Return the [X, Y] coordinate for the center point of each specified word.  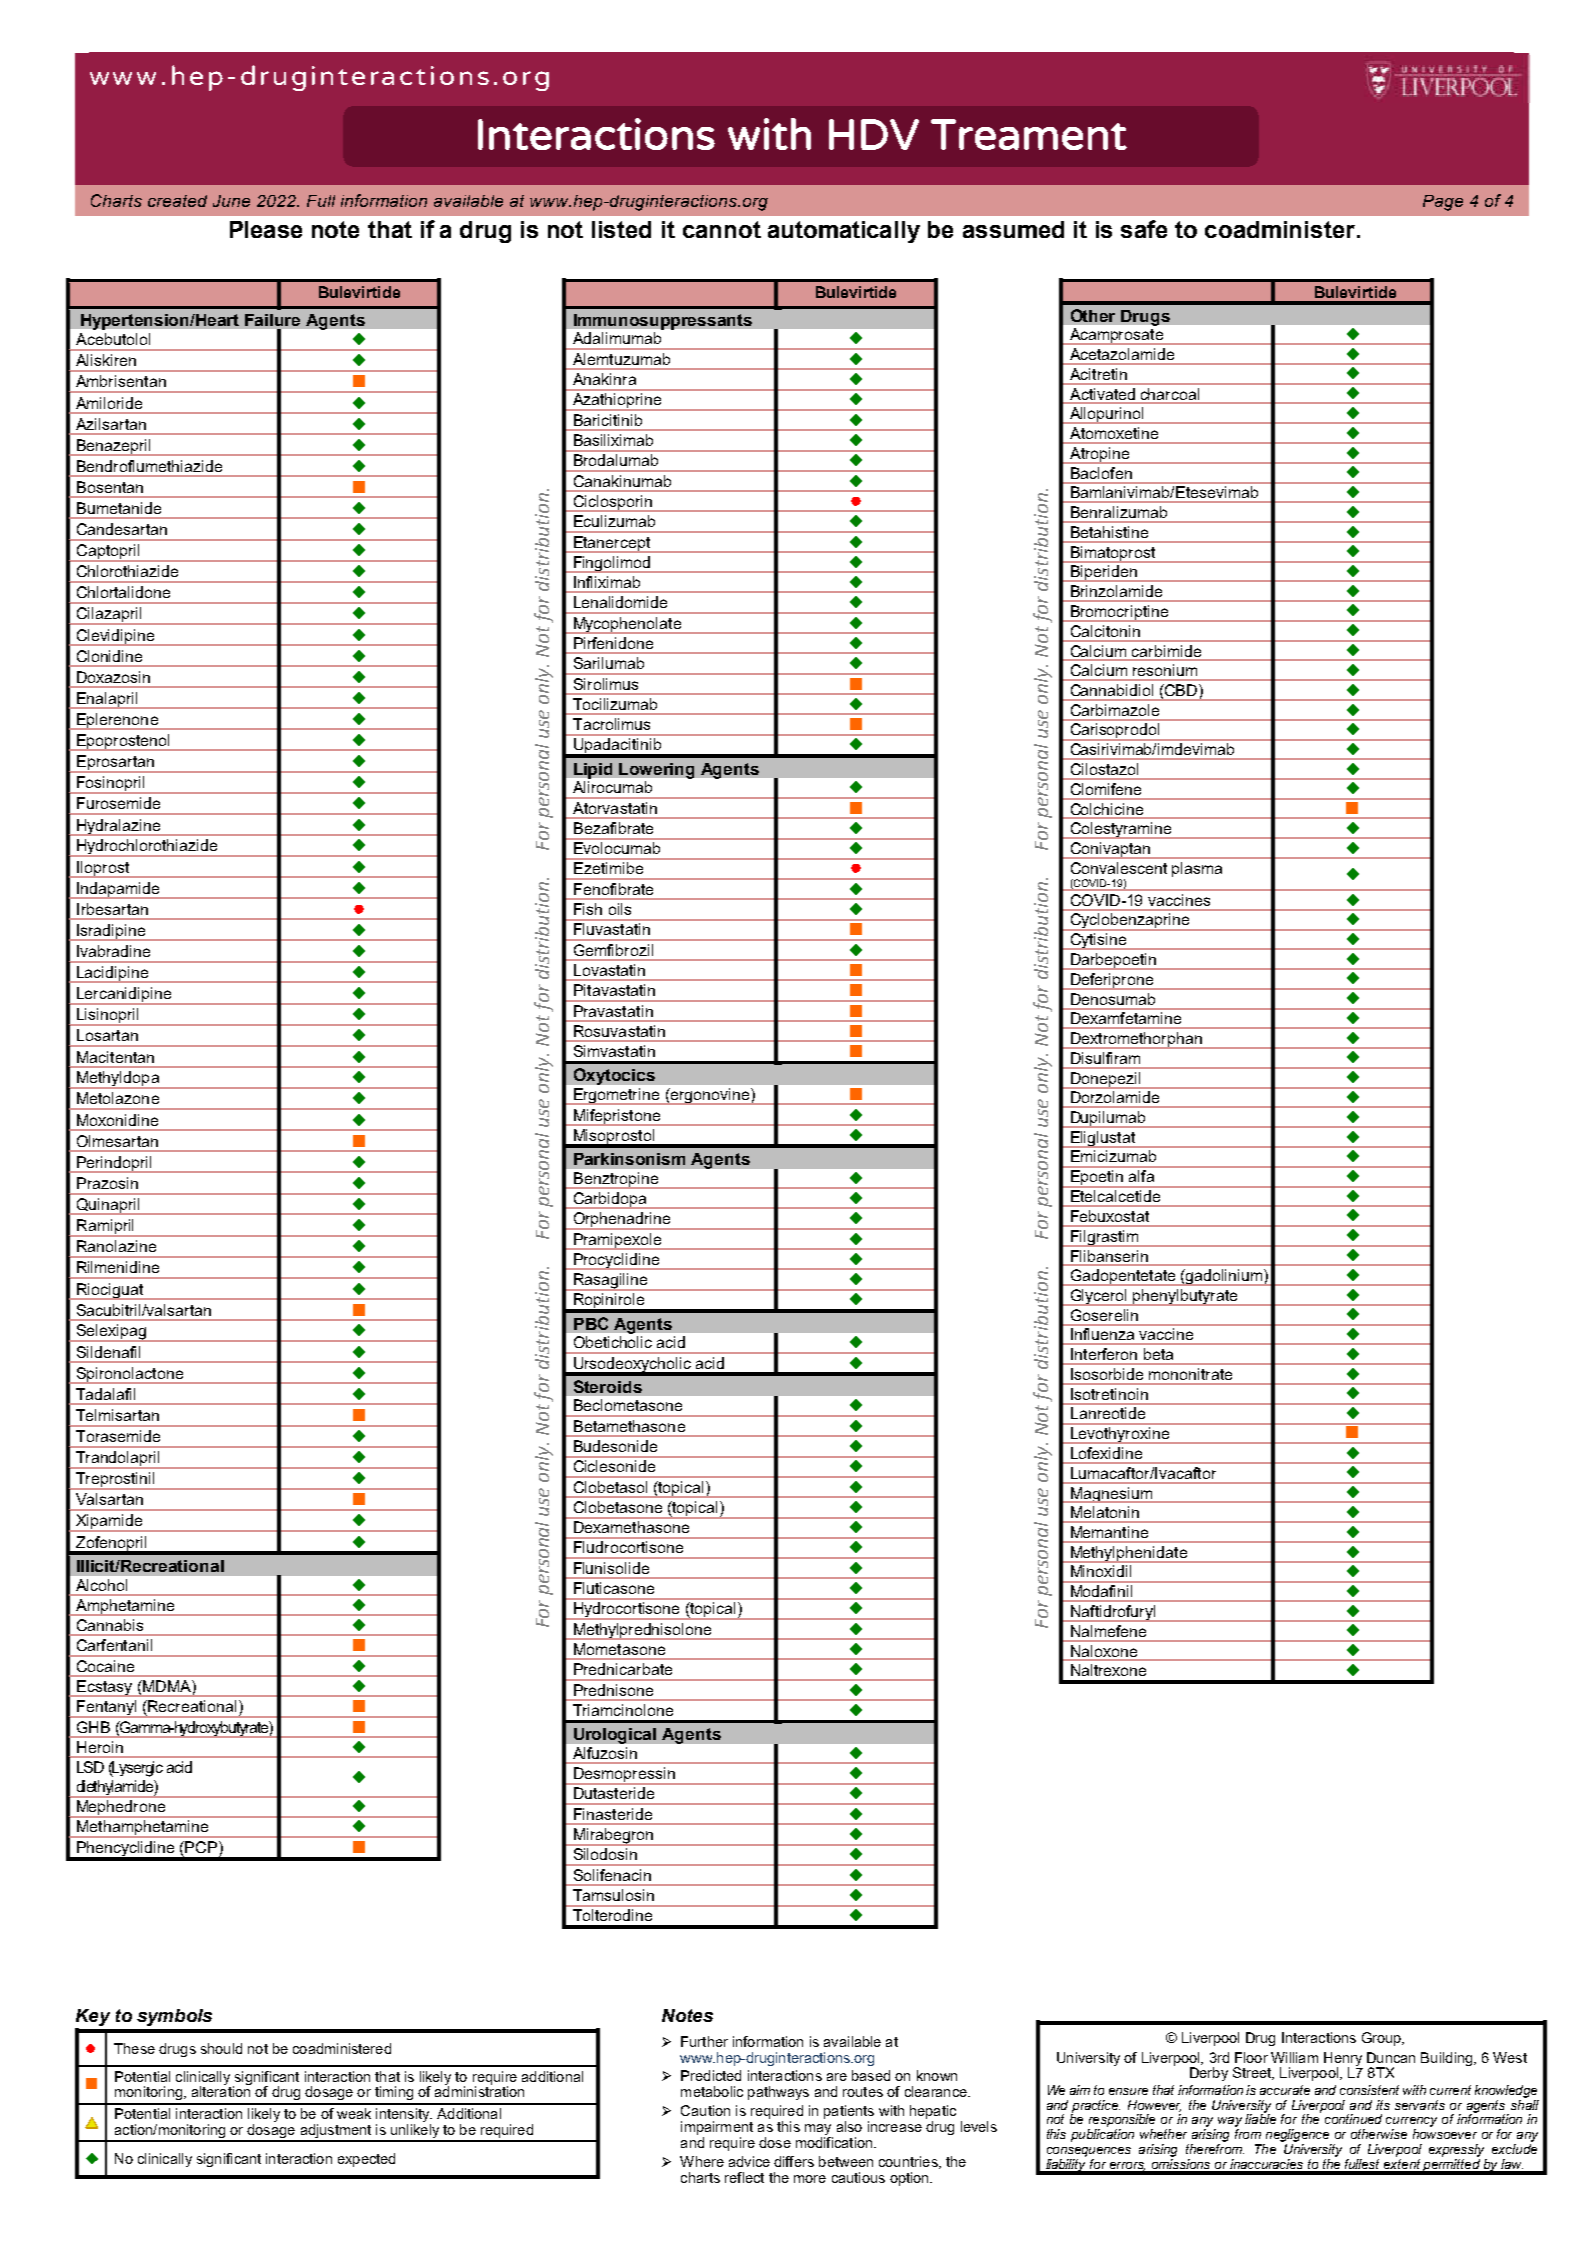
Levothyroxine [1120, 1434]
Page [1443, 203]
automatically [844, 232]
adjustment [336, 2132]
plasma [1197, 869]
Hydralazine [119, 827]
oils [620, 909]
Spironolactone [129, 1375]
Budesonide [615, 1446]
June [231, 201]
